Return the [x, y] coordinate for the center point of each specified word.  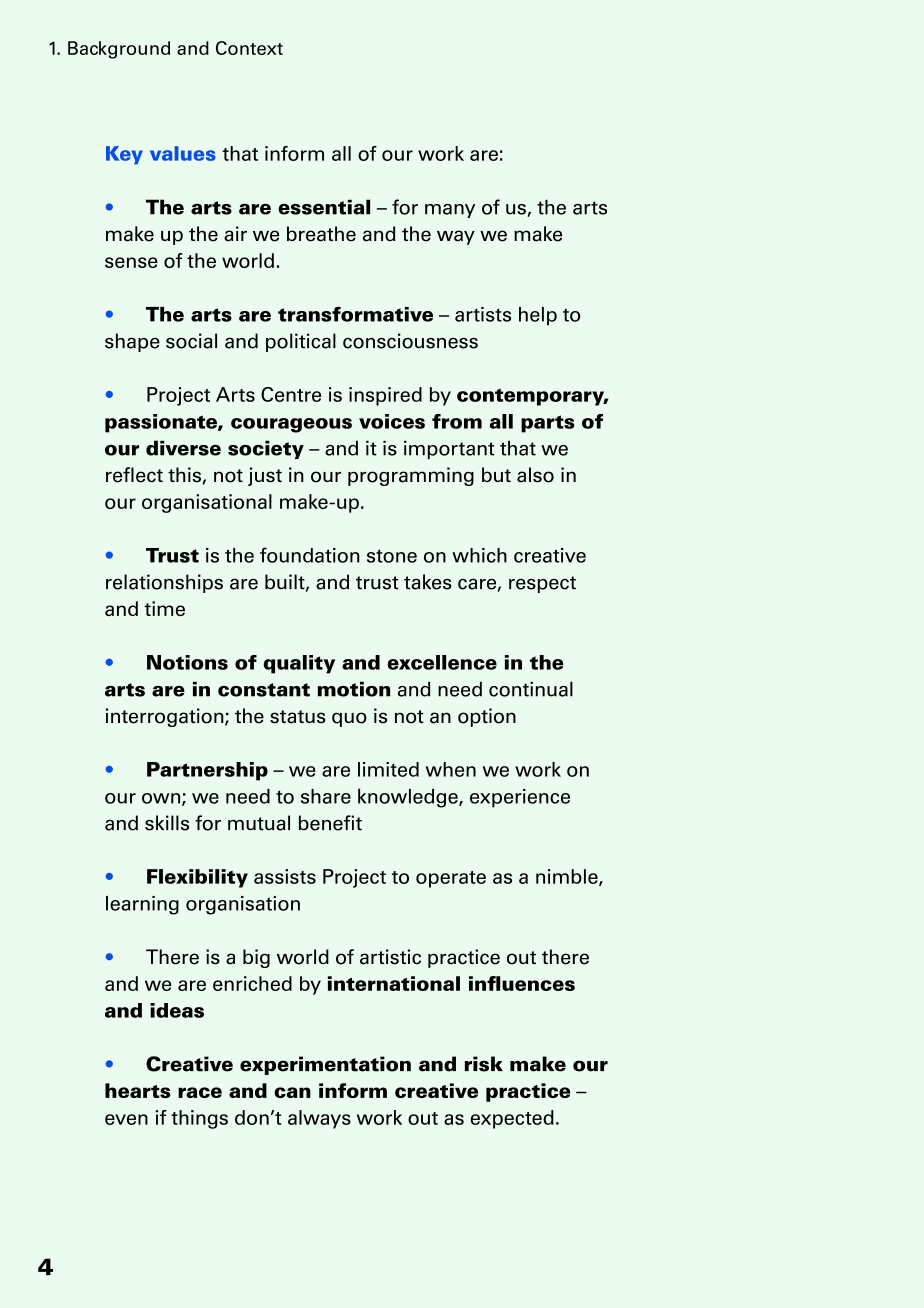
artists [483, 314]
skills [167, 823]
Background [119, 50]
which [479, 555]
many [450, 211]
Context [249, 48]
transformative [355, 314]
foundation [310, 555]
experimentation [325, 1065]
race [200, 1092]
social [191, 341]
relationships [164, 583]
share [326, 796]
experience [520, 798]
